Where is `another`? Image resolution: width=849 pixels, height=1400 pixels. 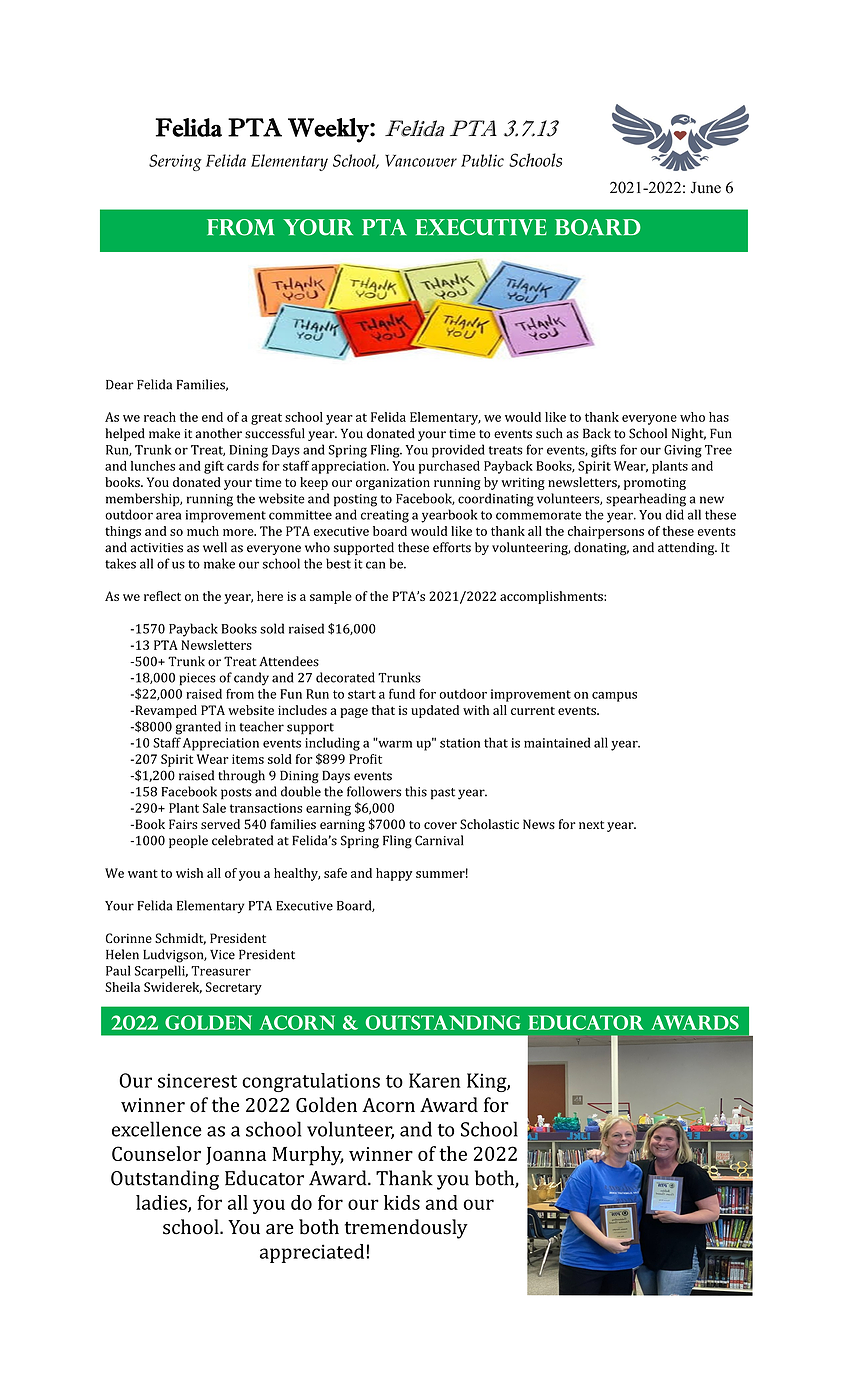 another is located at coordinates (218, 433).
